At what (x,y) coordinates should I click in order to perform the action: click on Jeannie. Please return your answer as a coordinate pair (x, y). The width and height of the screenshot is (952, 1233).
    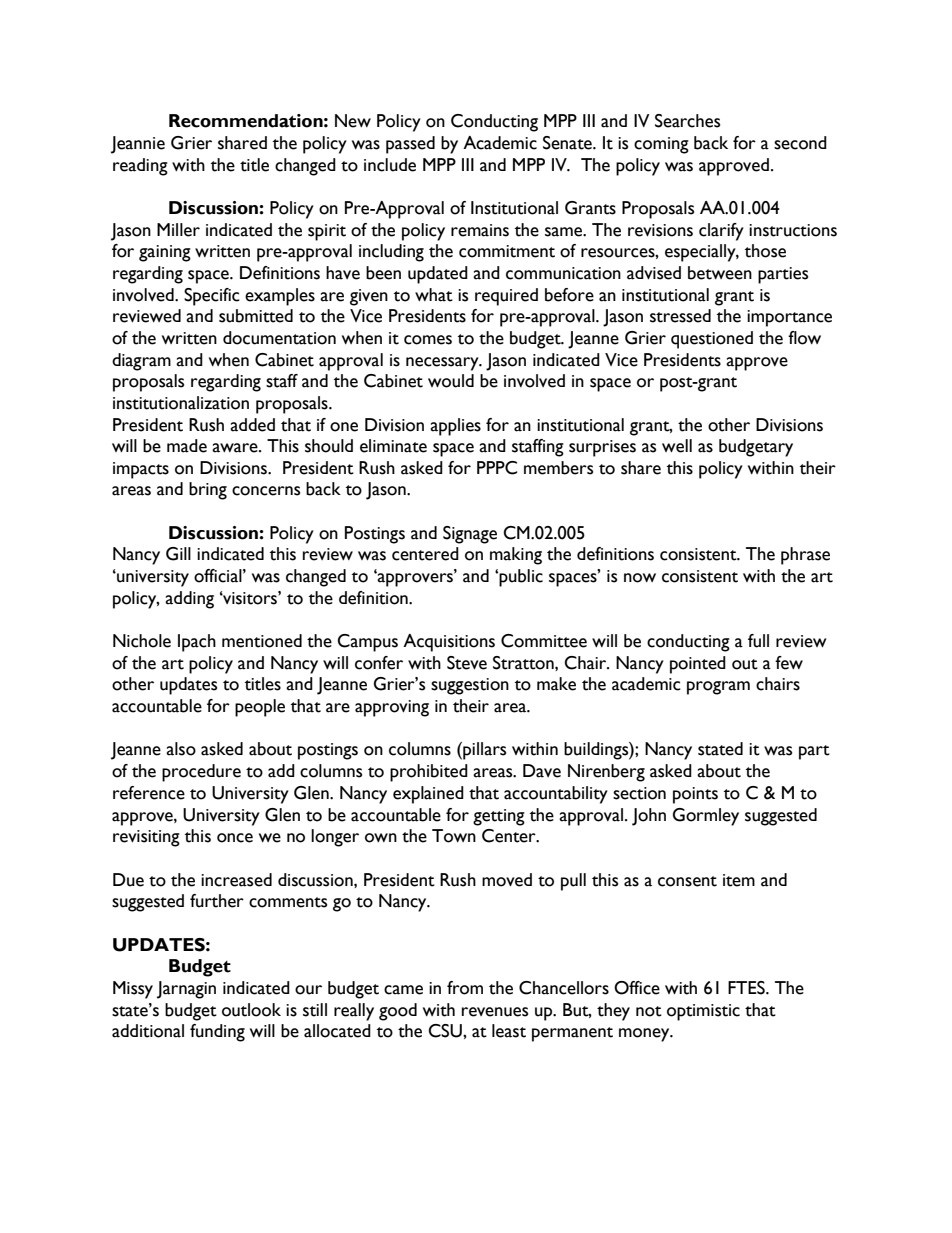
    Looking at the image, I should click on (138, 145).
